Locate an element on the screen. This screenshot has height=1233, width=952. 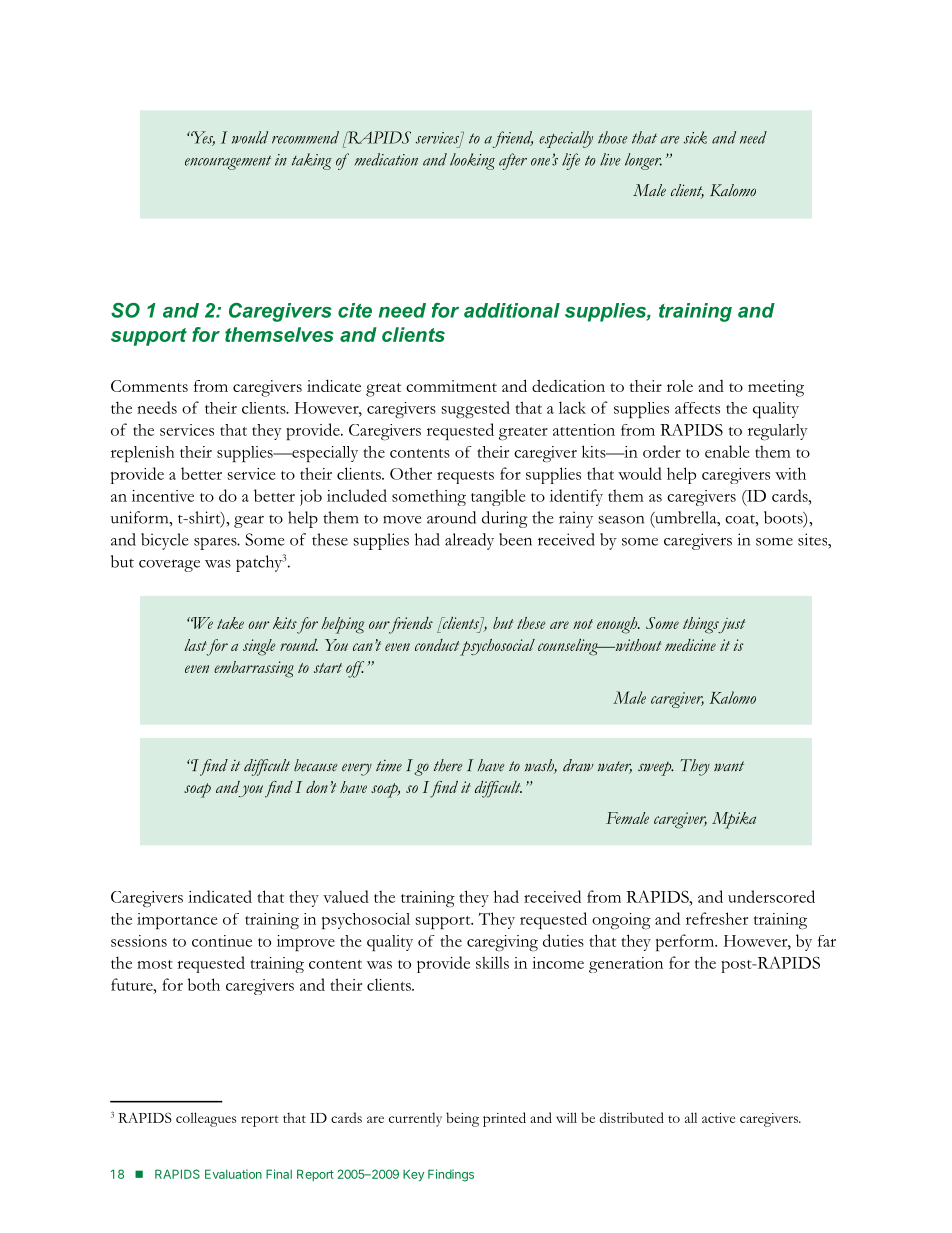
caregiving is located at coordinates (502, 943).
